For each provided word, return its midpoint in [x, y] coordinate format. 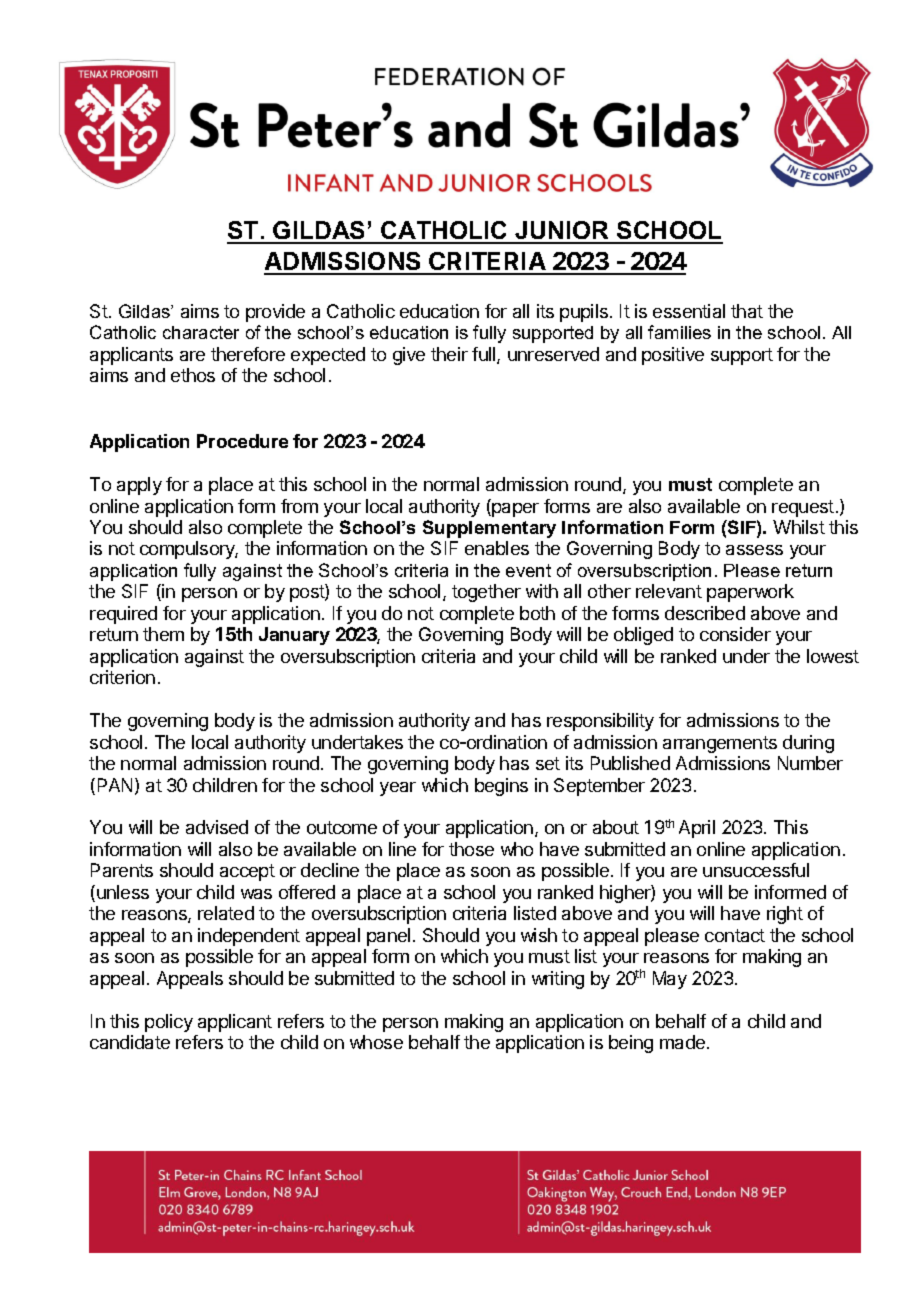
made [682, 1042]
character [201, 332]
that [747, 311]
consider [735, 634]
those [471, 849]
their [449, 354]
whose [376, 1042]
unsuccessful [756, 870]
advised [217, 827]
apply [139, 486]
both [537, 613]
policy [169, 1023]
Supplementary [489, 529]
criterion [122, 677]
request [803, 508]
